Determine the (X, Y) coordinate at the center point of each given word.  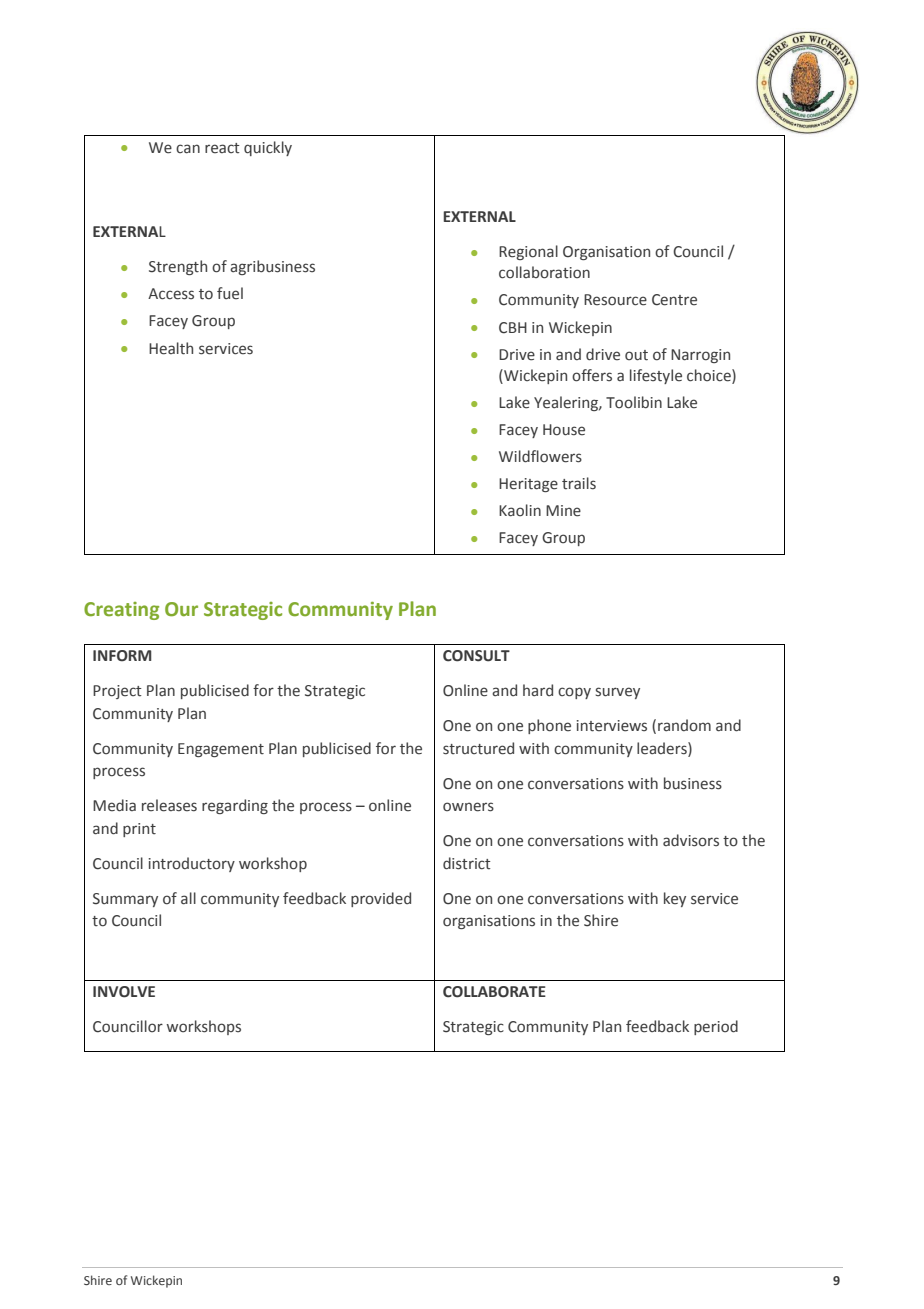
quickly (268, 148)
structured (478, 748)
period (716, 1027)
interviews (612, 726)
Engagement (221, 750)
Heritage (528, 485)
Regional (528, 252)
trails (579, 483)
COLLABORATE (494, 992)
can (188, 149)
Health (171, 348)
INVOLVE (124, 992)
